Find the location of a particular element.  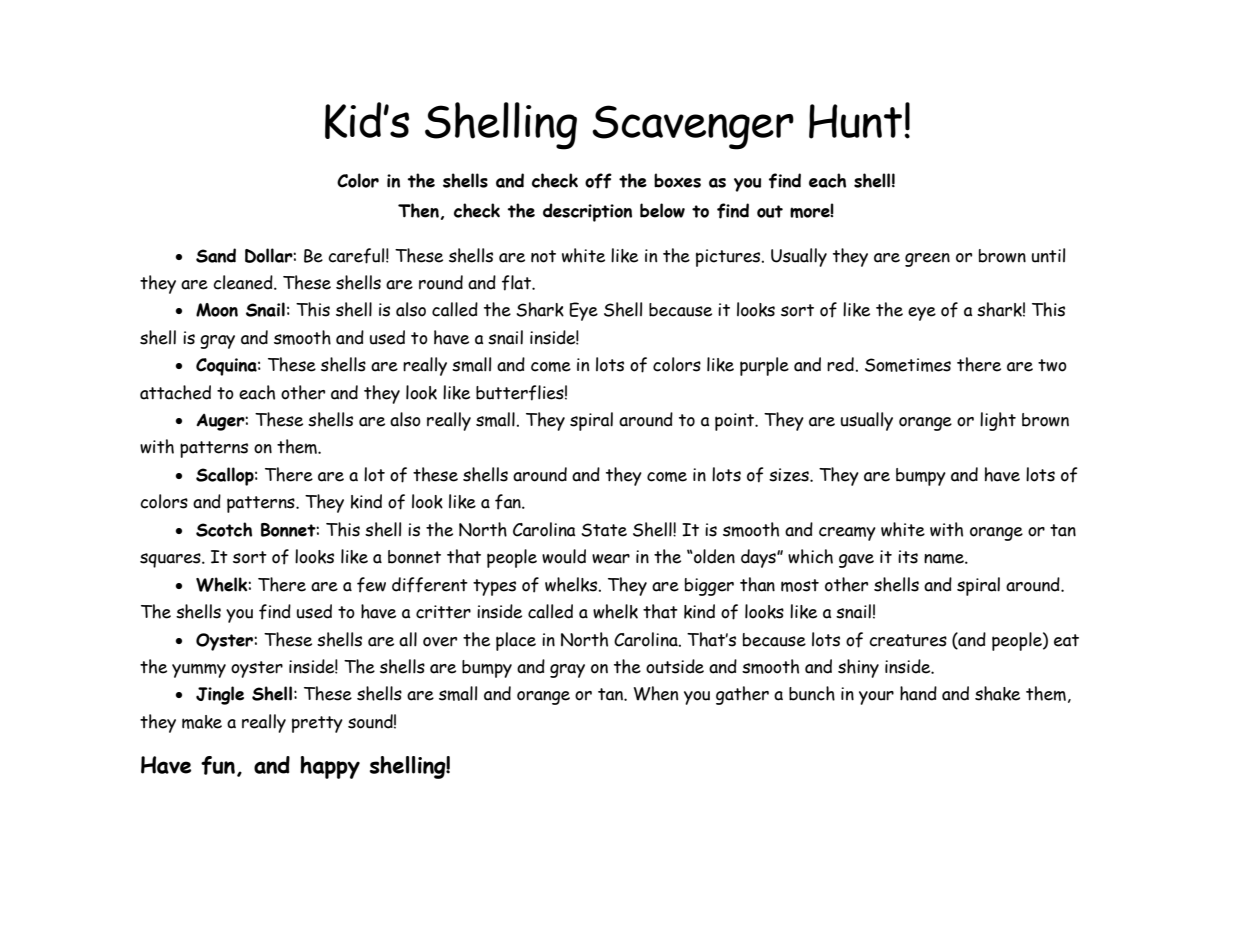

cleaned is located at coordinates (244, 282).
